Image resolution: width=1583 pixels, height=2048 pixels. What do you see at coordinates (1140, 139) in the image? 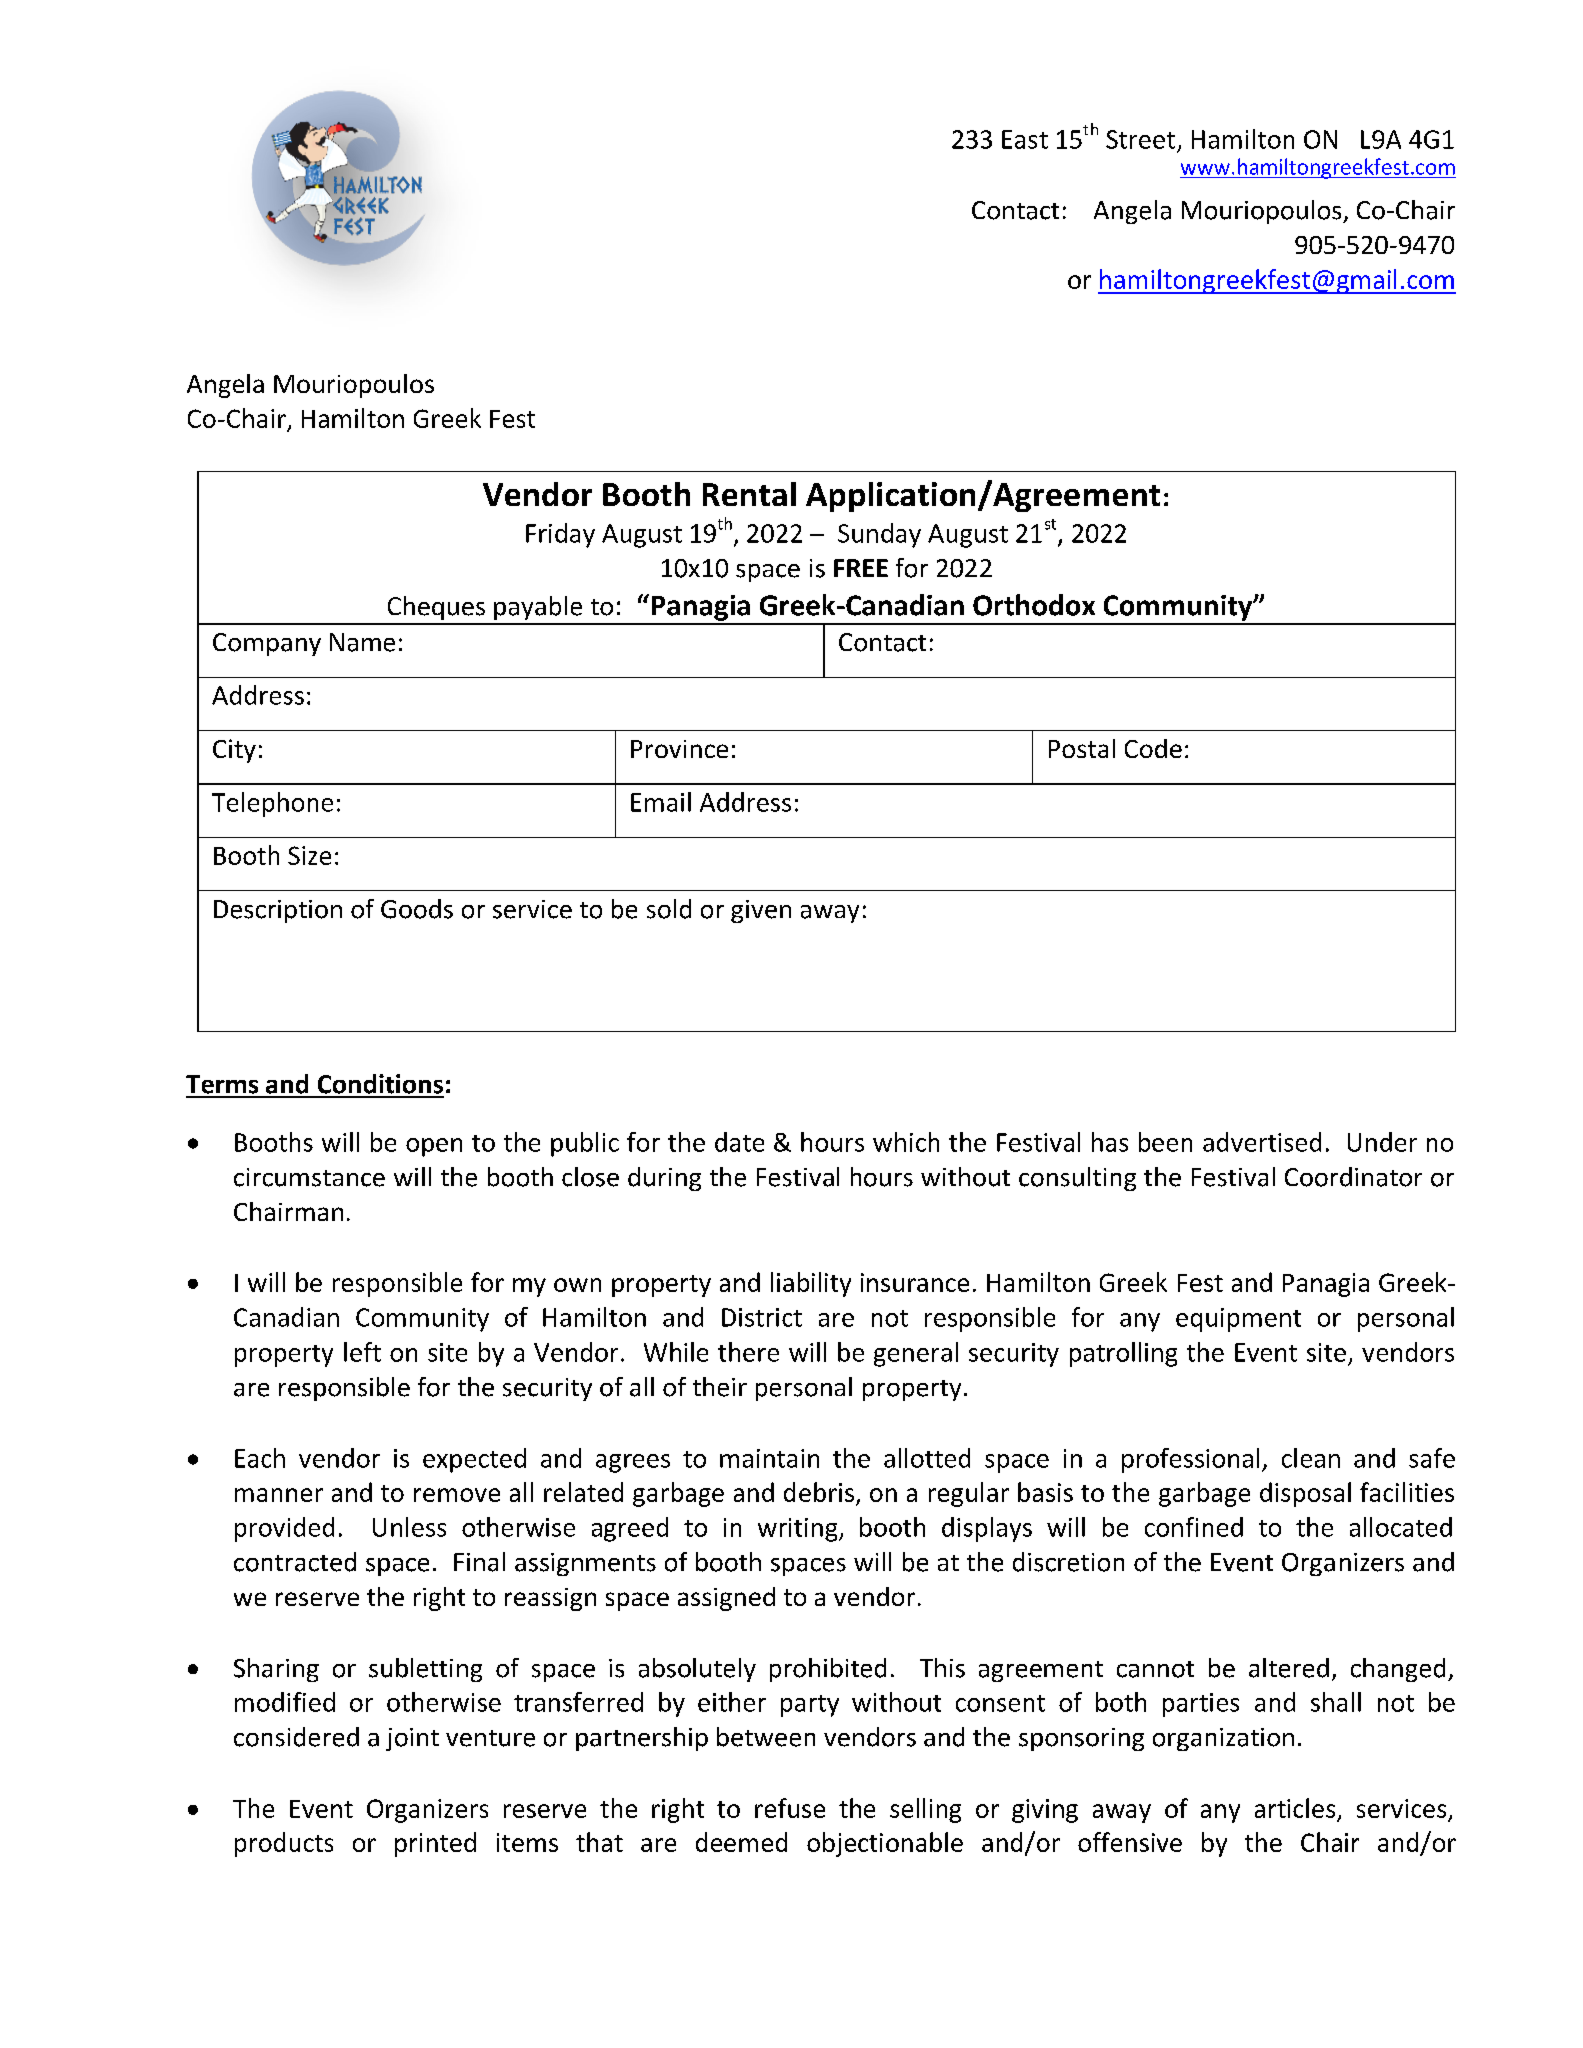
I see `Street` at bounding box center [1140, 139].
